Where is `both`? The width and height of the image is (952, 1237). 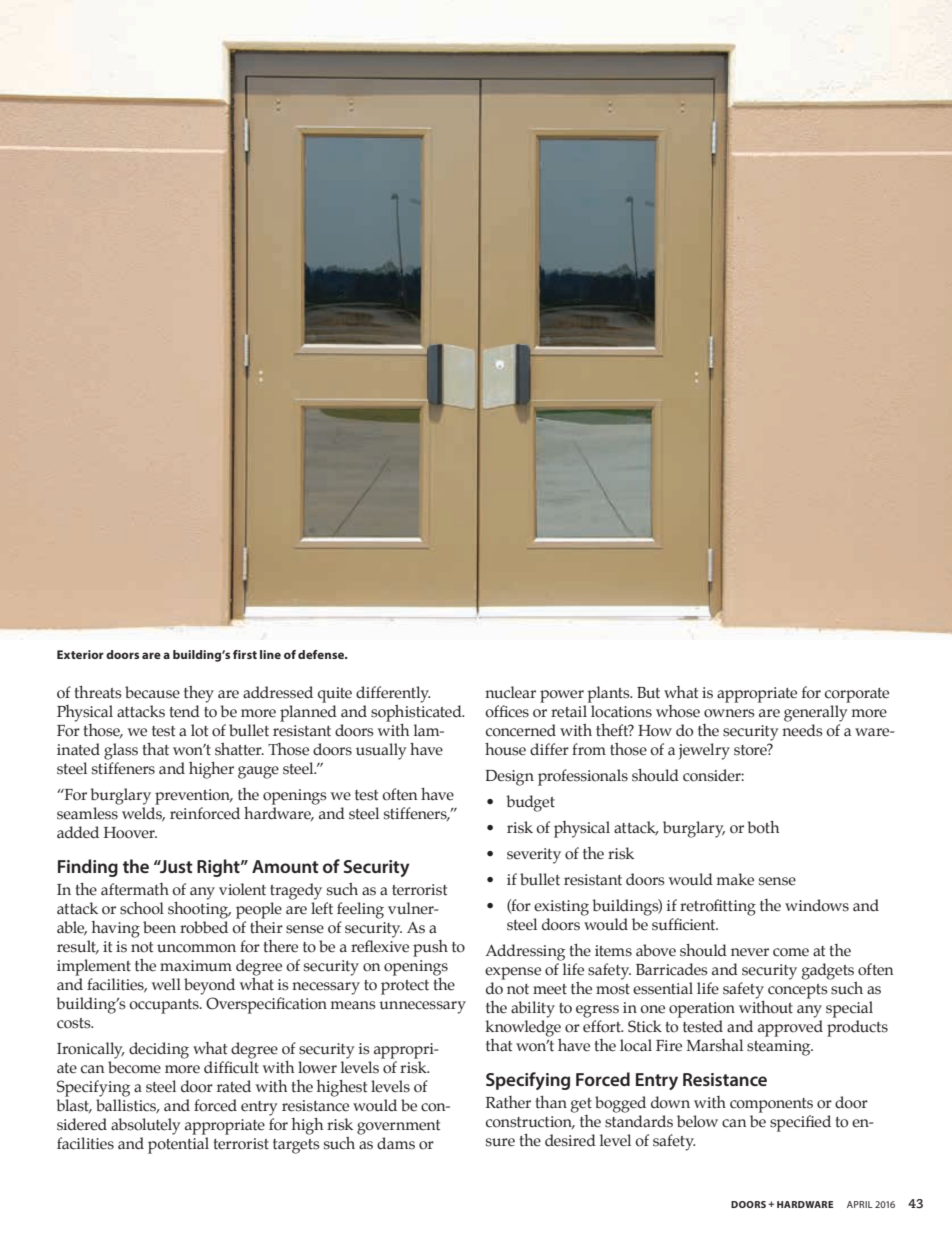
both is located at coordinates (763, 827).
